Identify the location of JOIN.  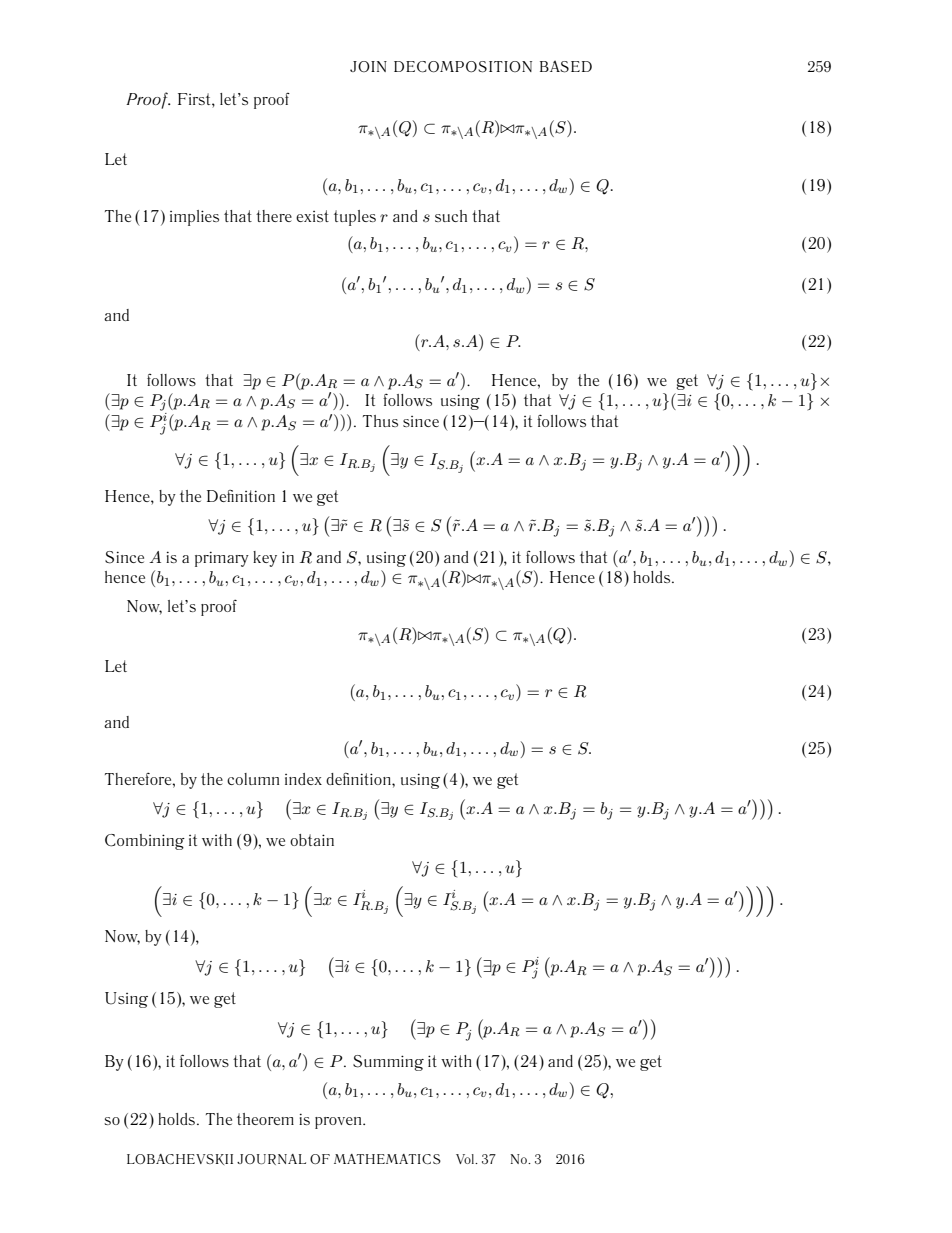
(368, 66).
